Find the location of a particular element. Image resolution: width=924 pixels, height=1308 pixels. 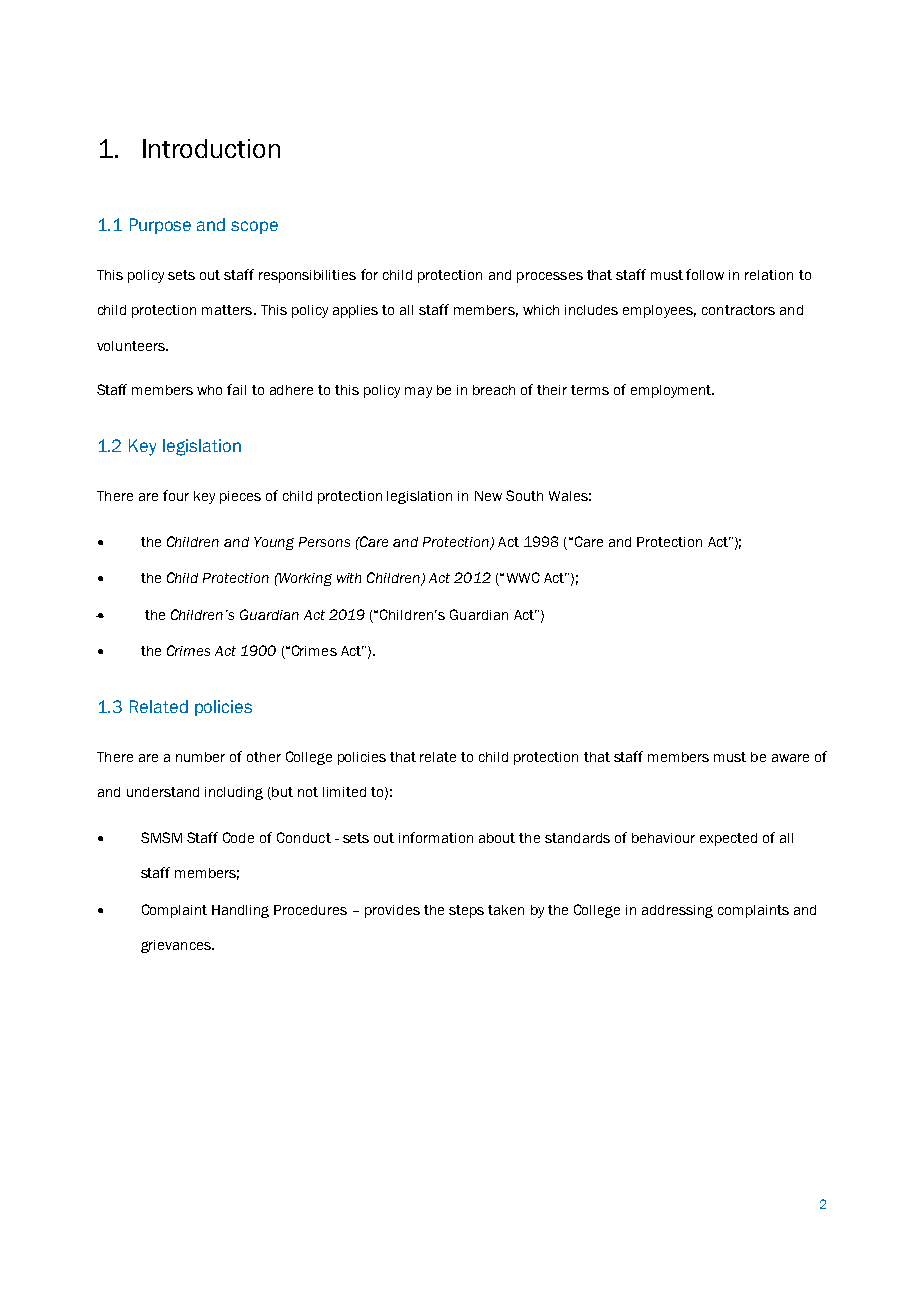

number is located at coordinates (200, 757).
